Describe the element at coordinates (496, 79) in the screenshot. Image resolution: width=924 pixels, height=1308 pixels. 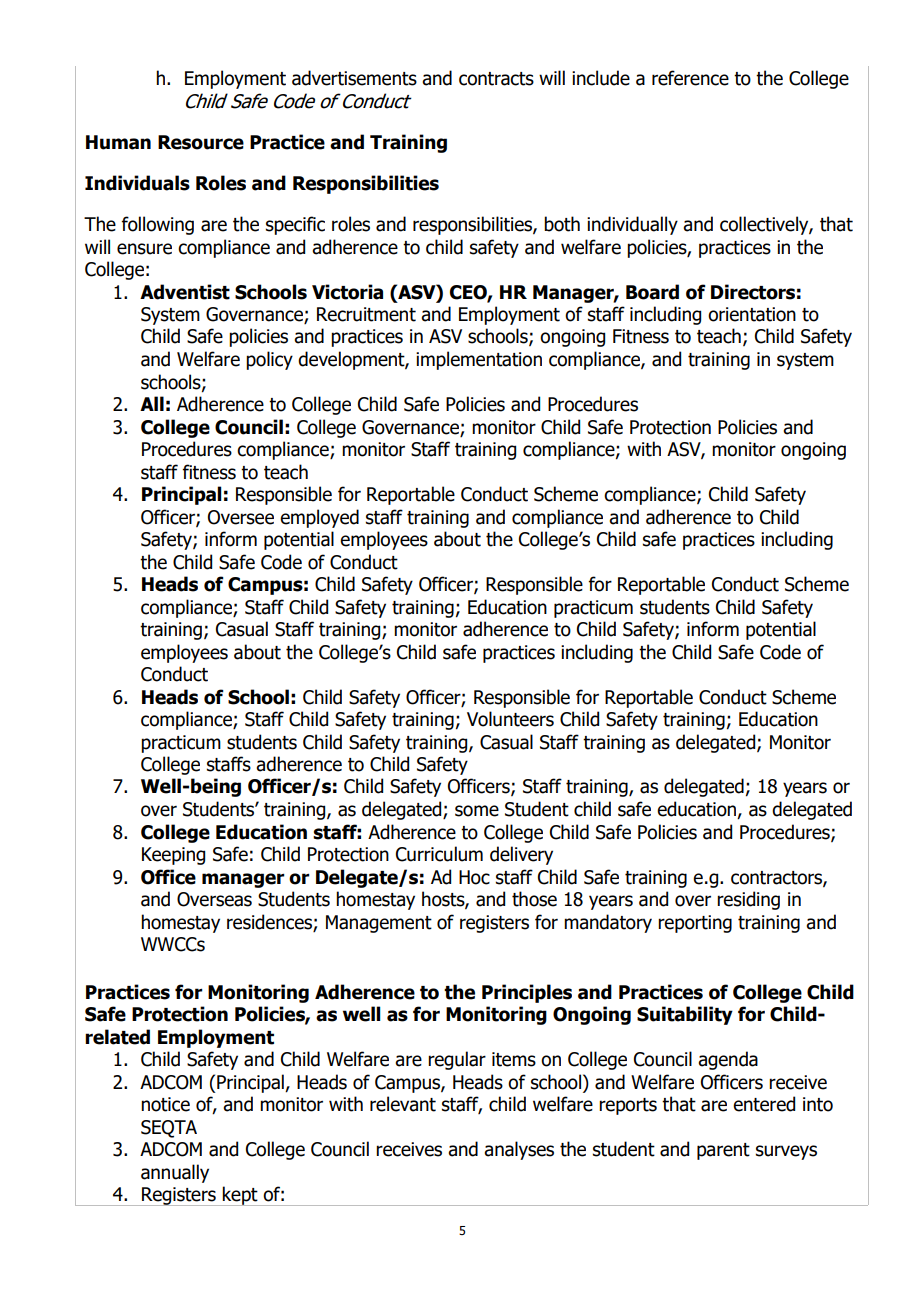
I see `contracts` at that location.
